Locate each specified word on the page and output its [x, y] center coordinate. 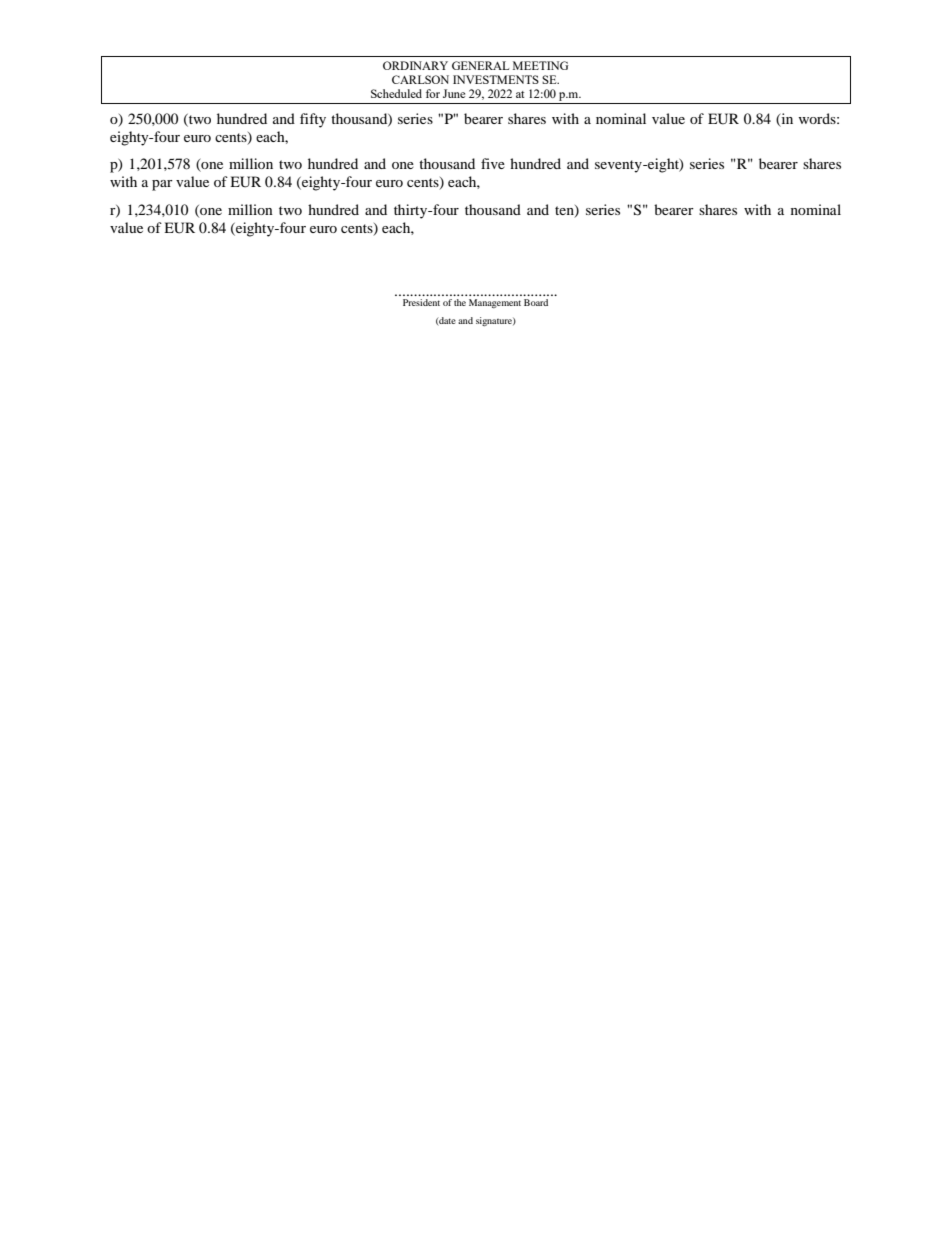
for [433, 93]
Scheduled [396, 93]
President [421, 302]
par [162, 185]
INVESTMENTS [496, 79]
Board [536, 302]
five [493, 163]
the [460, 302]
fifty [313, 120]
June [454, 93]
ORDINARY [415, 65]
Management [495, 303]
